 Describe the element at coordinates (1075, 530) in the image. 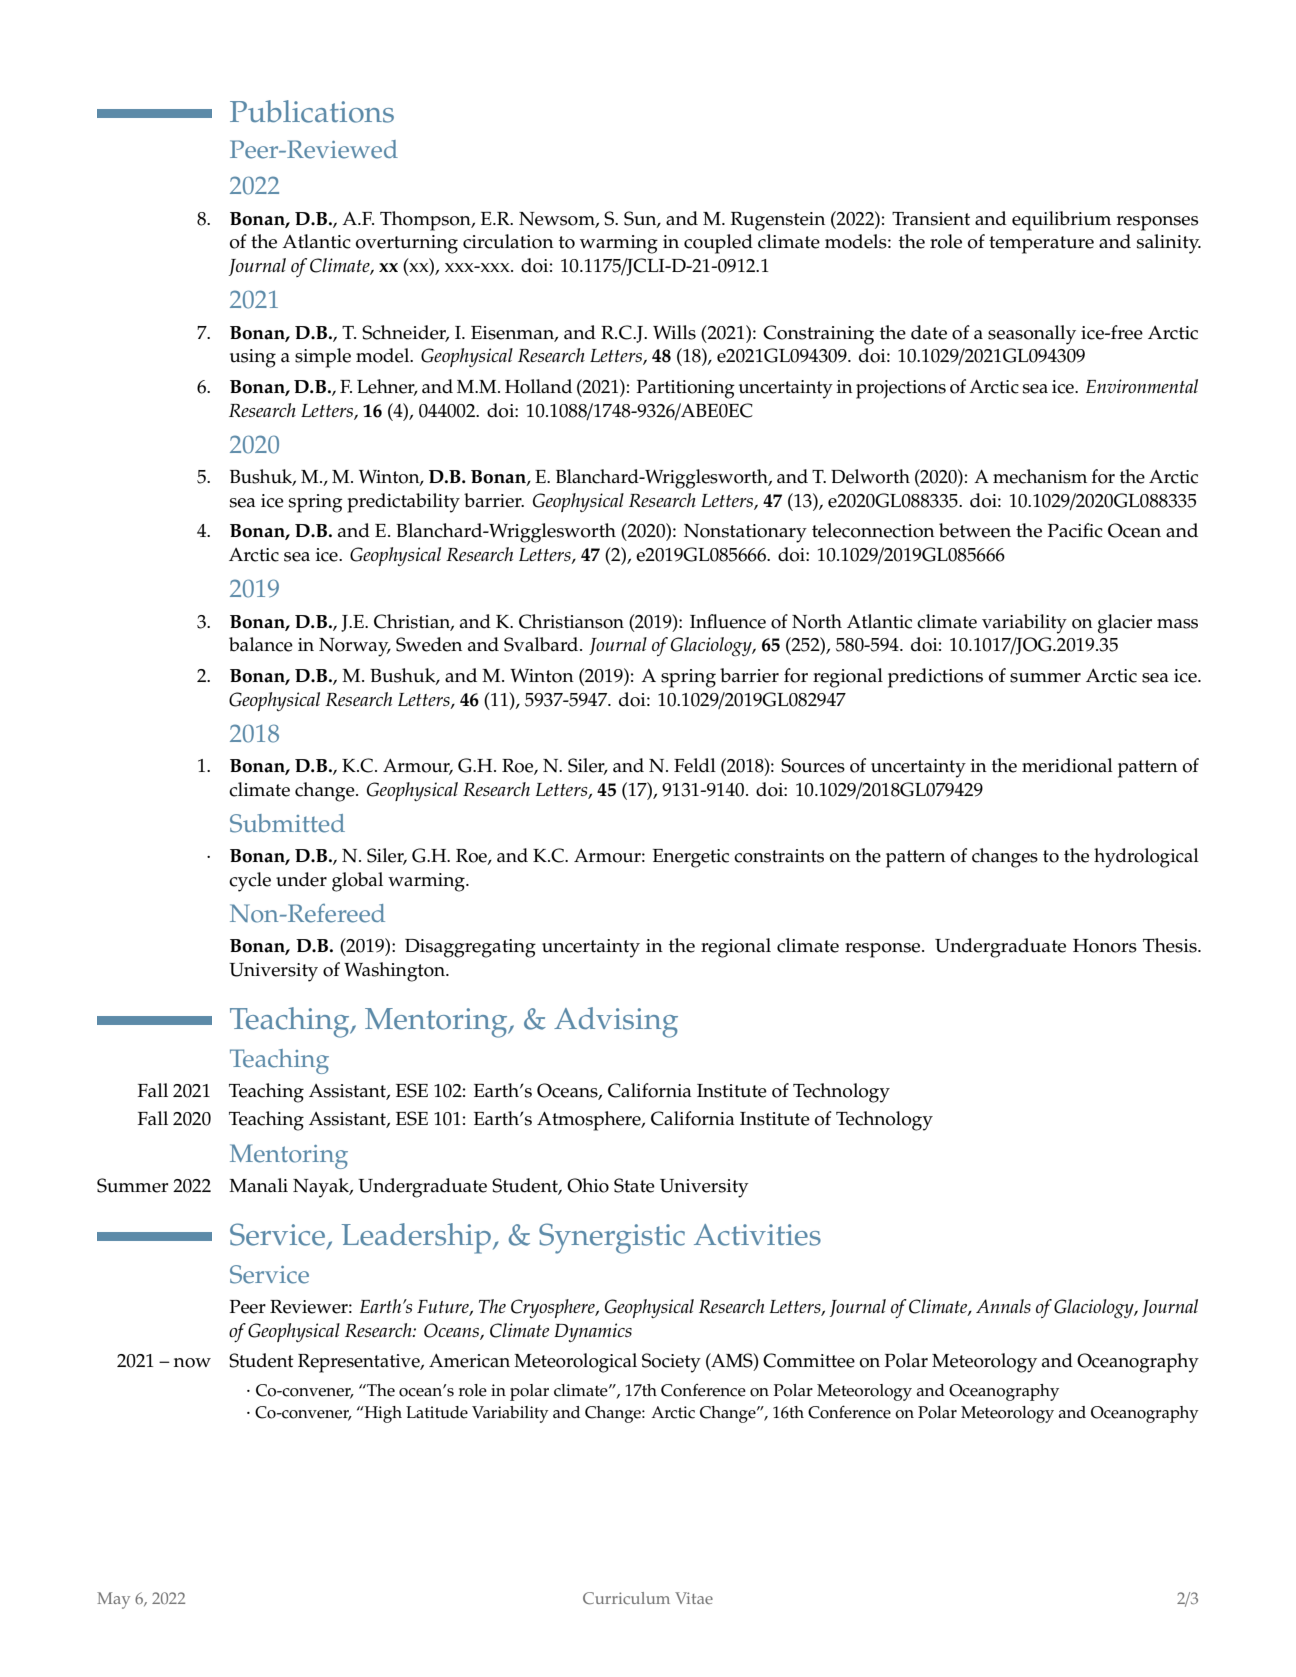

I see `Pacific` at that location.
